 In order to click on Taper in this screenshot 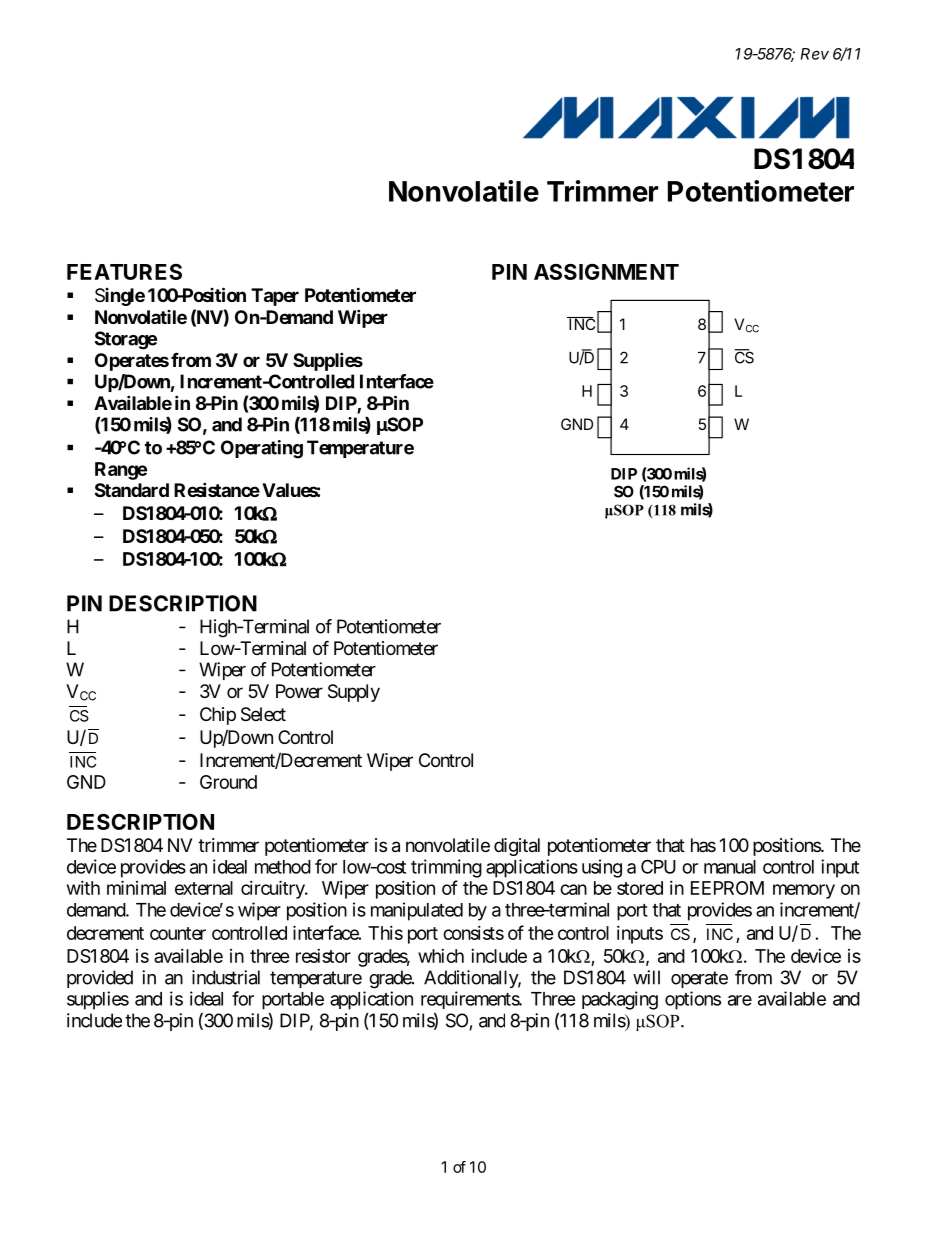, I will do `click(275, 297)`.
